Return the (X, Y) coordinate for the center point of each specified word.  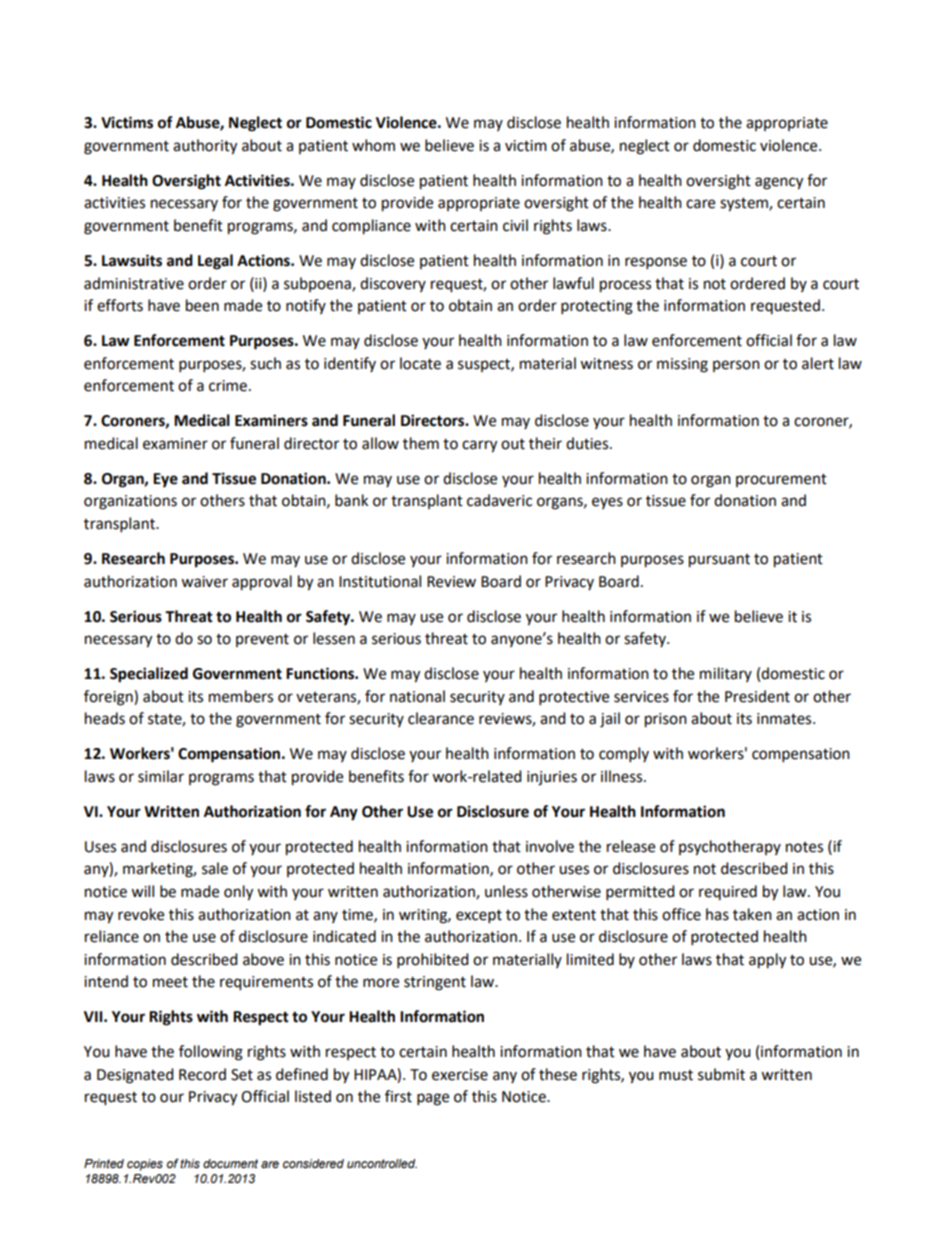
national (417, 696)
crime (228, 386)
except (479, 917)
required (728, 892)
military (726, 674)
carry (479, 446)
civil (515, 225)
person (736, 366)
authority (205, 147)
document (230, 1163)
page (433, 1099)
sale (215, 868)
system (745, 205)
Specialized (149, 675)
